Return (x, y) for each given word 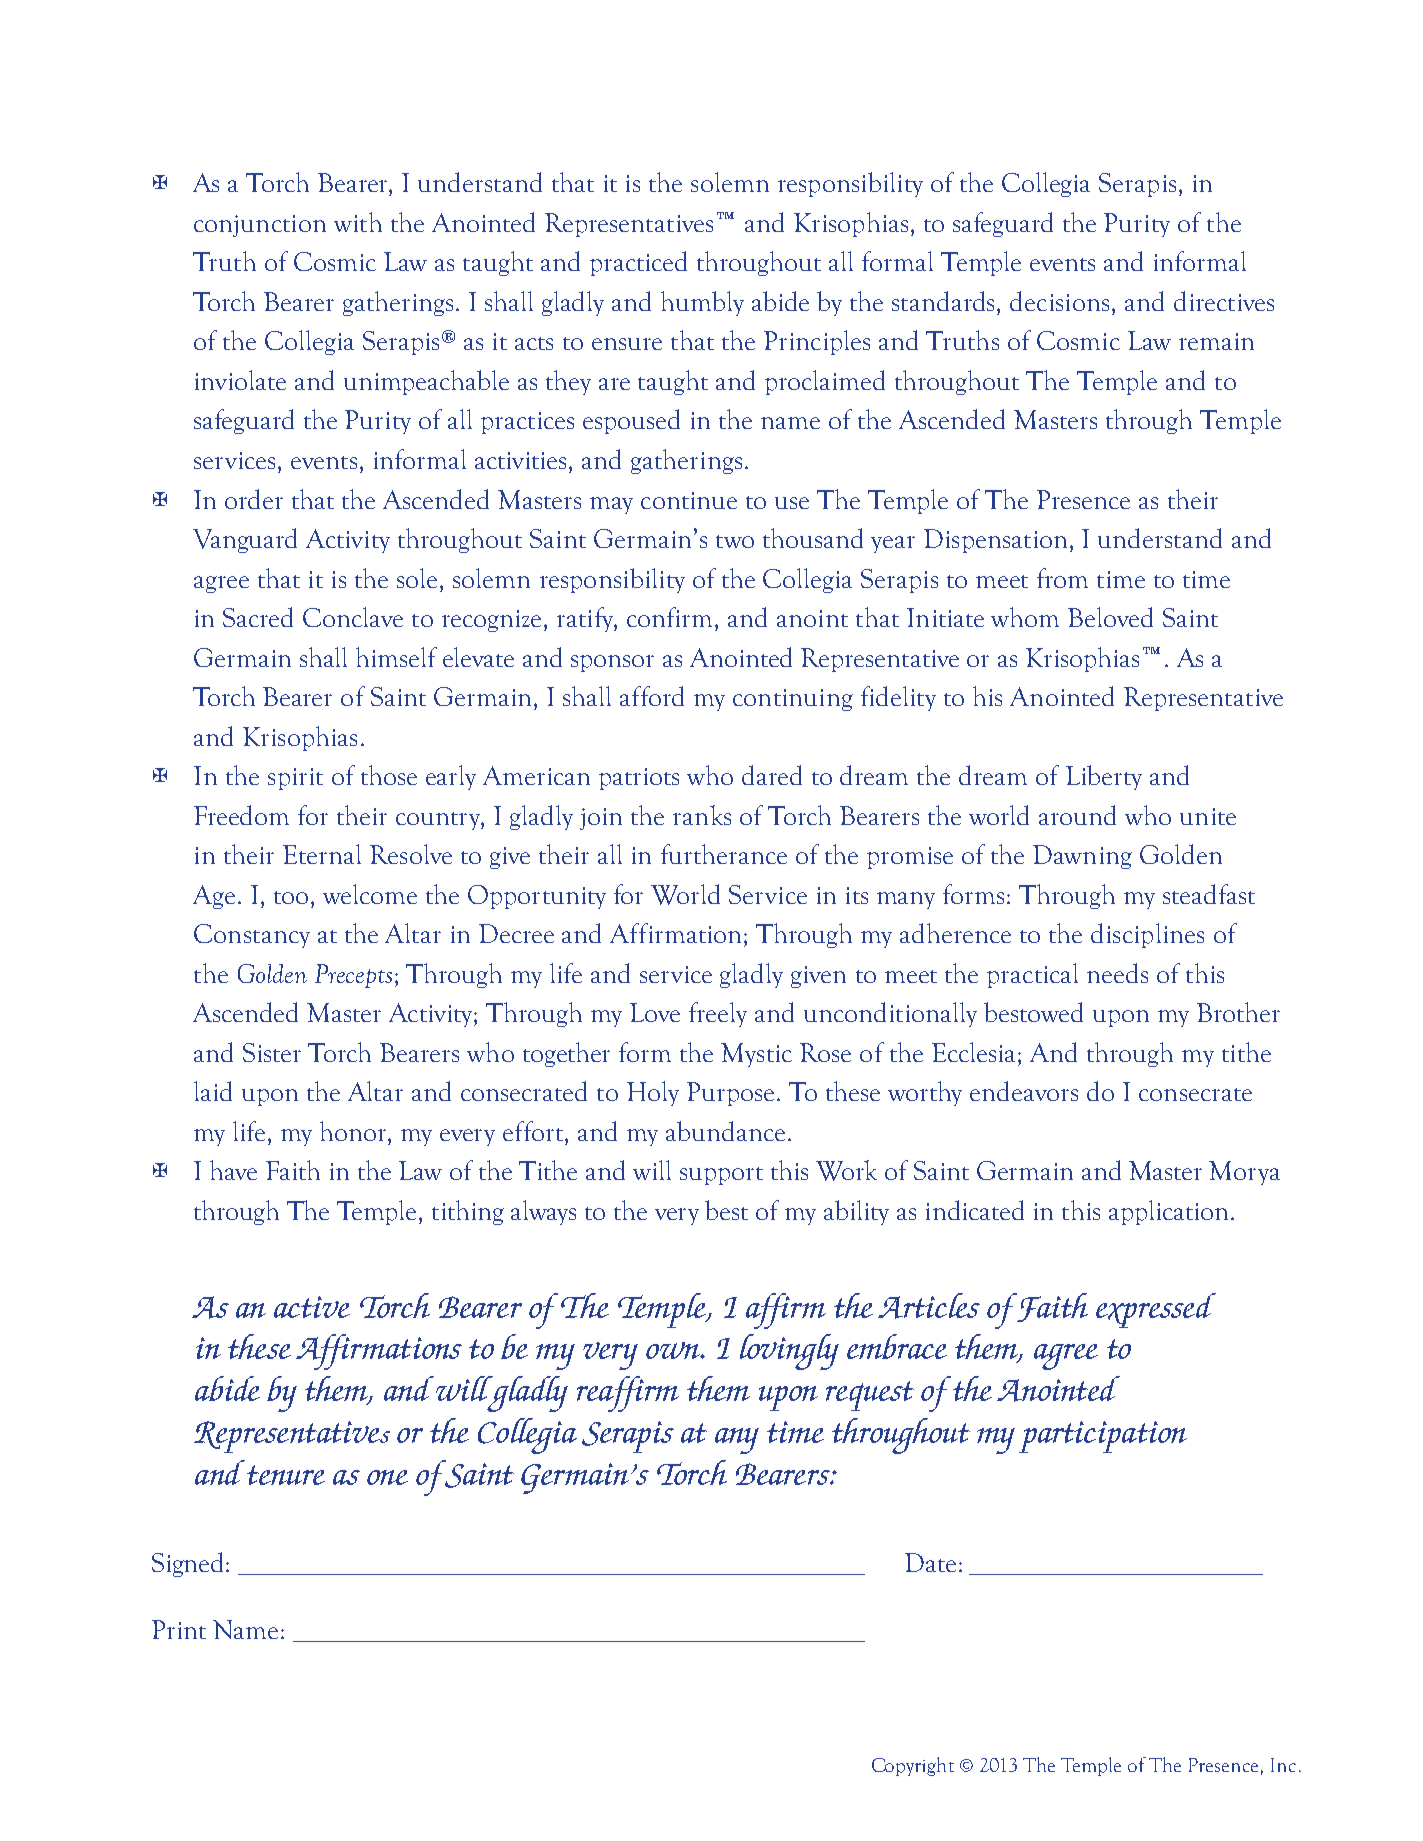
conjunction (260, 226)
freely (718, 1014)
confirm (671, 617)
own (674, 1350)
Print (179, 1629)
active (312, 1307)
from (1062, 578)
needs (1117, 973)
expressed (1156, 1310)
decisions (1059, 301)
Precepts (353, 976)
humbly (702, 303)
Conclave (353, 617)
